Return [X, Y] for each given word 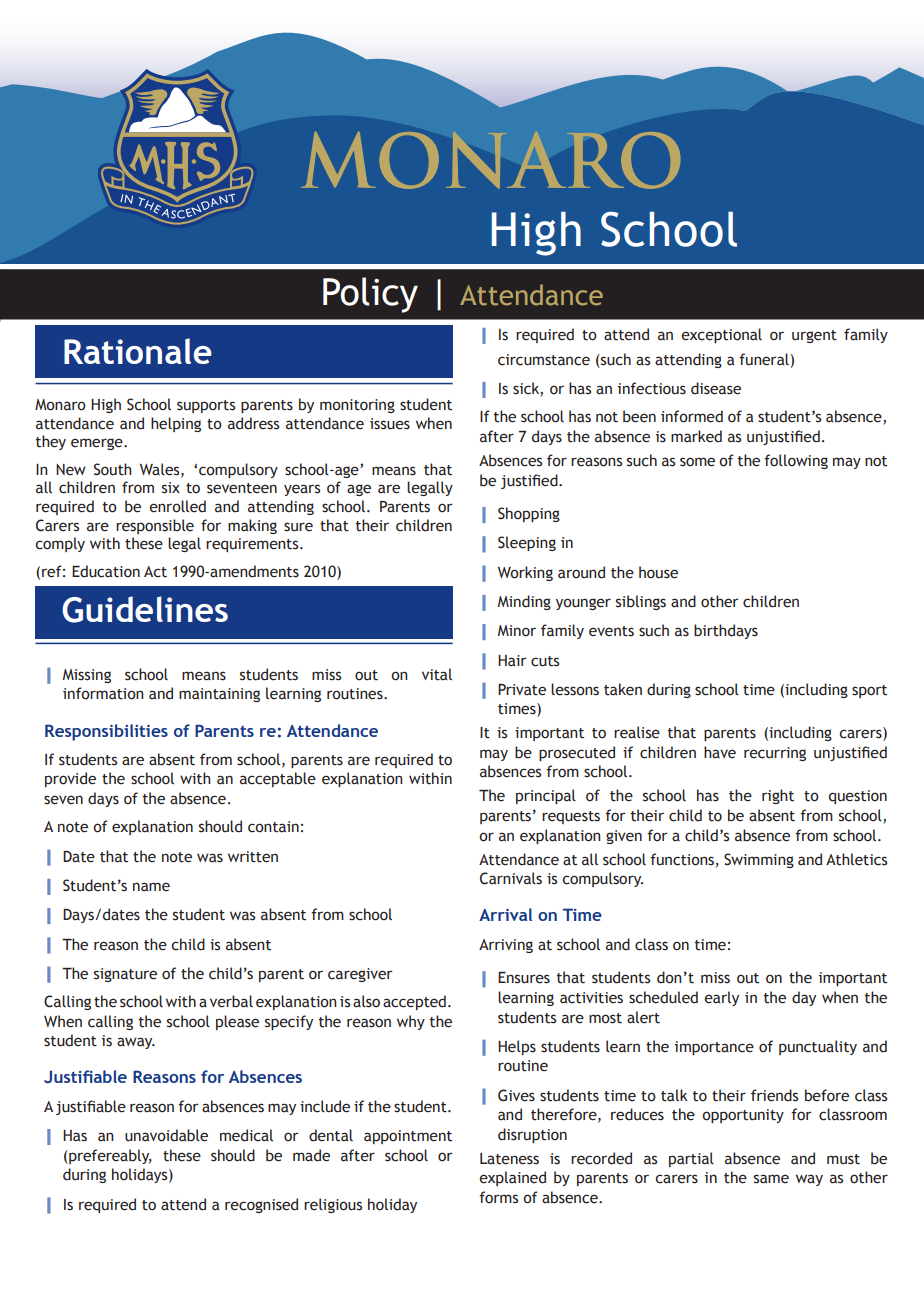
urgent [814, 336]
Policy [370, 295]
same [771, 1179]
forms [498, 1197]
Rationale [138, 351]
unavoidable [166, 1135]
